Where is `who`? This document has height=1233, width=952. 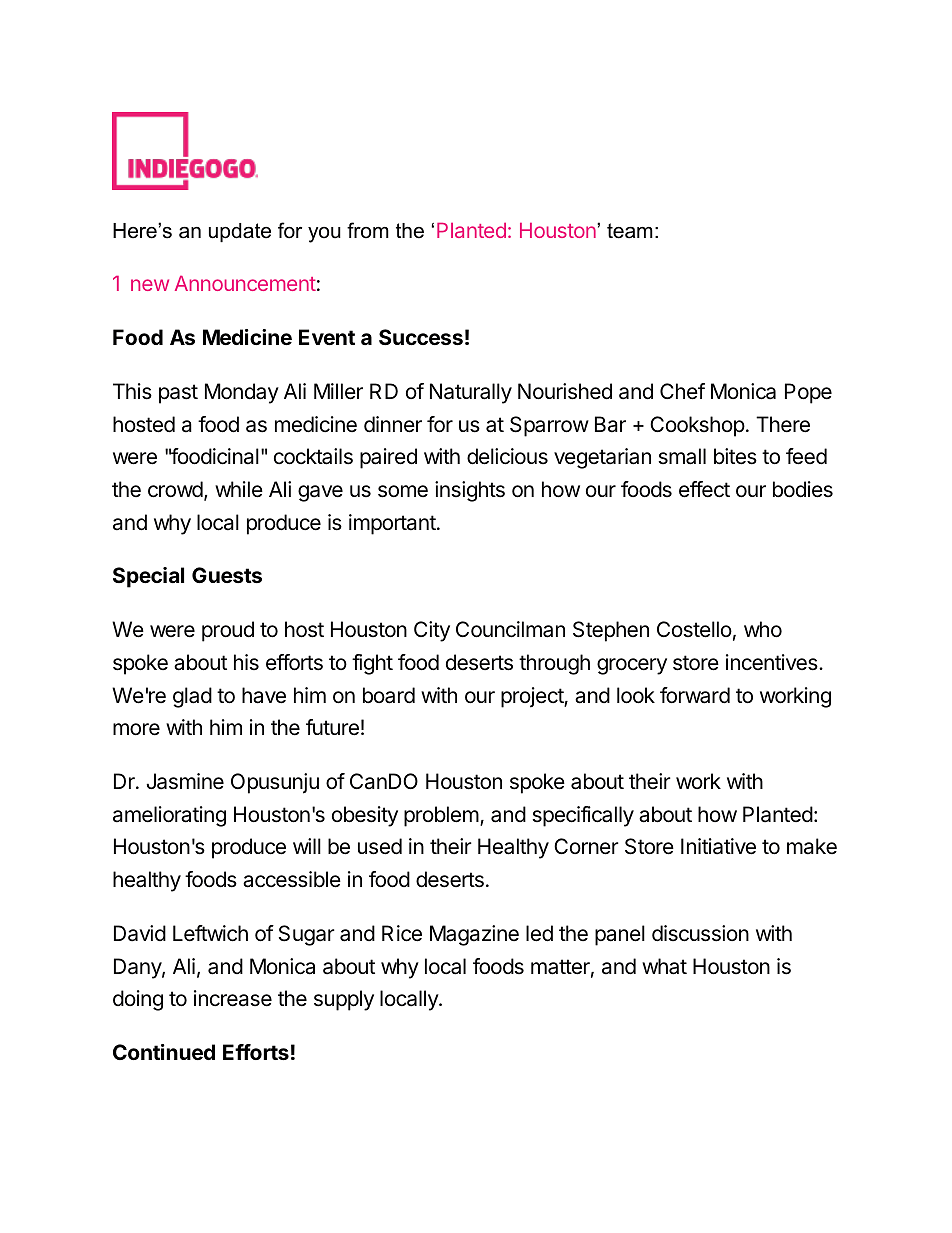 who is located at coordinates (763, 629).
